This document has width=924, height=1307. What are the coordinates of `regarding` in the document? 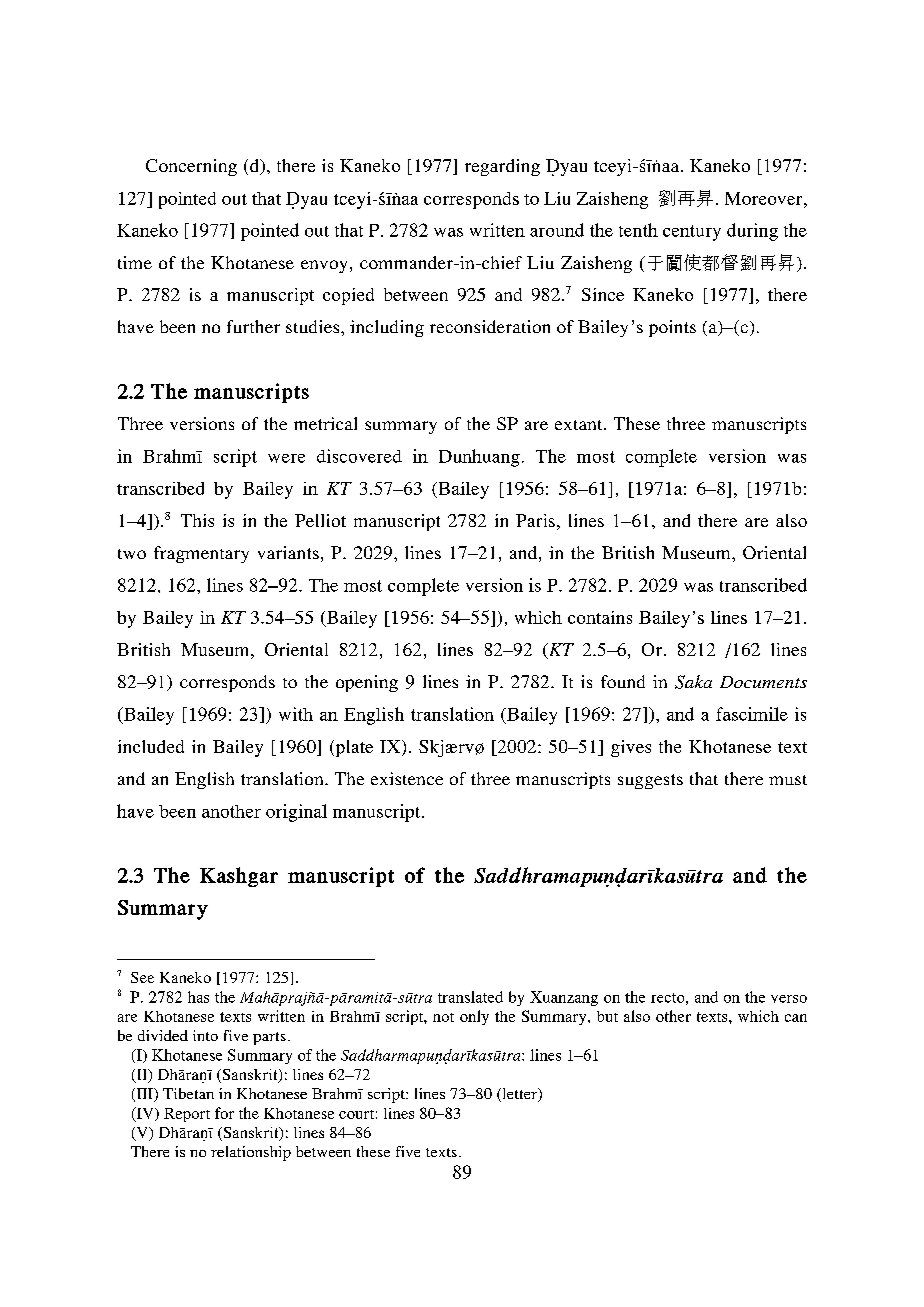 It's located at (502, 167).
